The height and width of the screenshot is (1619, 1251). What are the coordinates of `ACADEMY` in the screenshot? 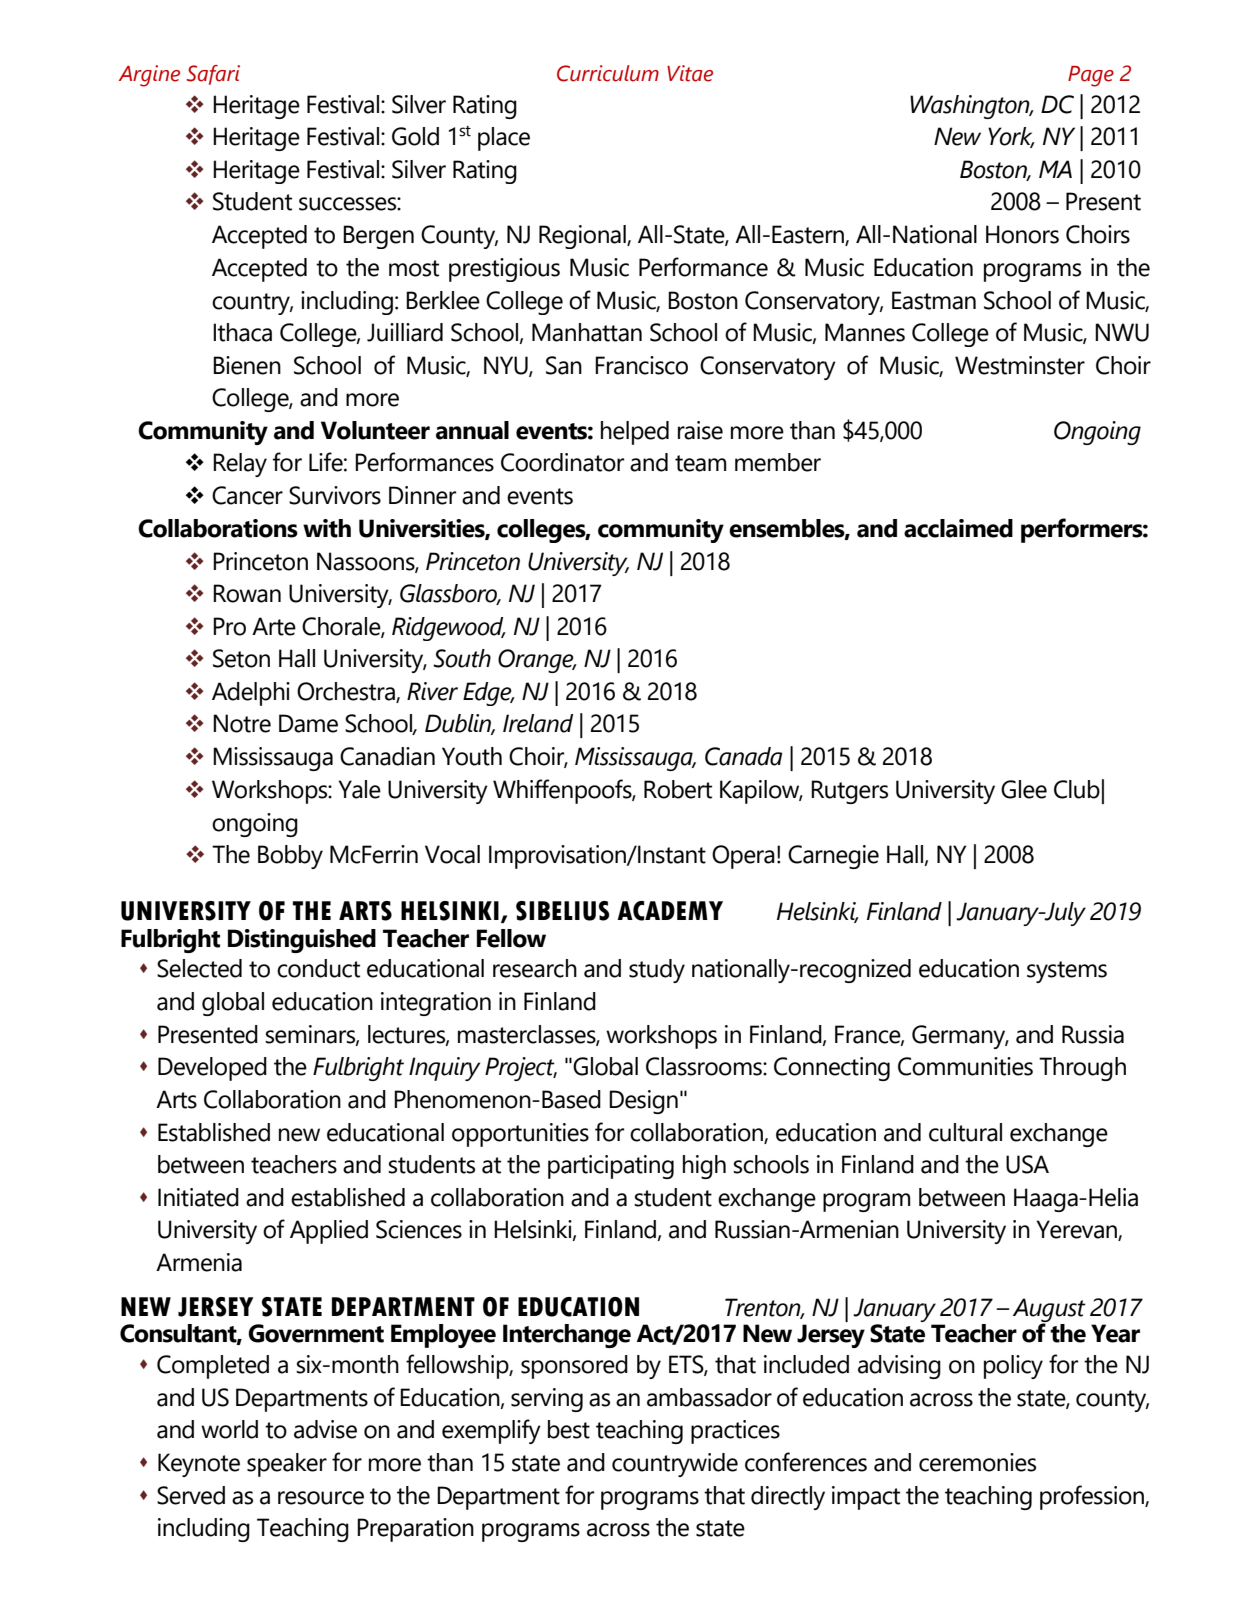 It's located at (670, 911).
